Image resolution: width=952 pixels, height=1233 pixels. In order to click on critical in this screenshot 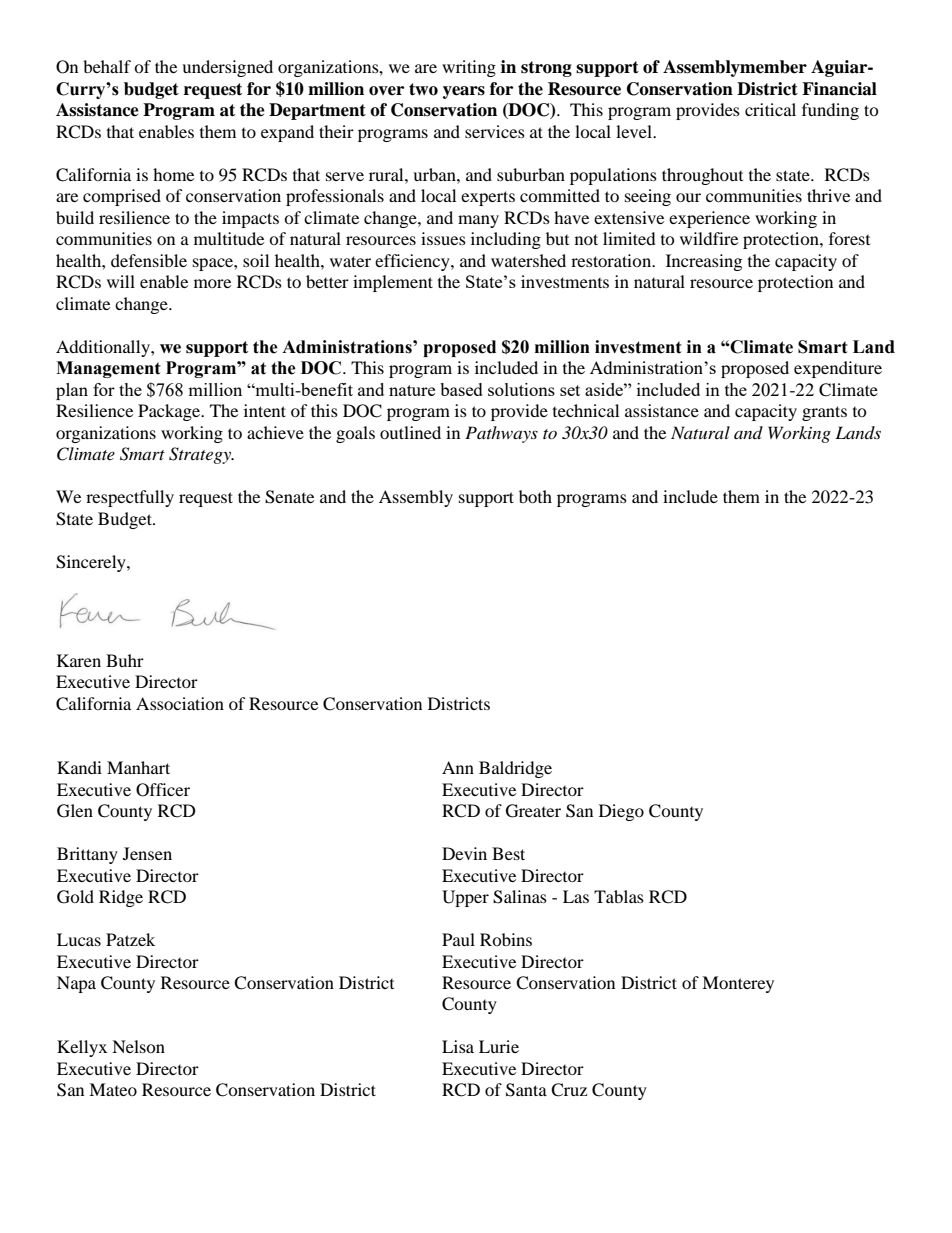, I will do `click(770, 109)`.
